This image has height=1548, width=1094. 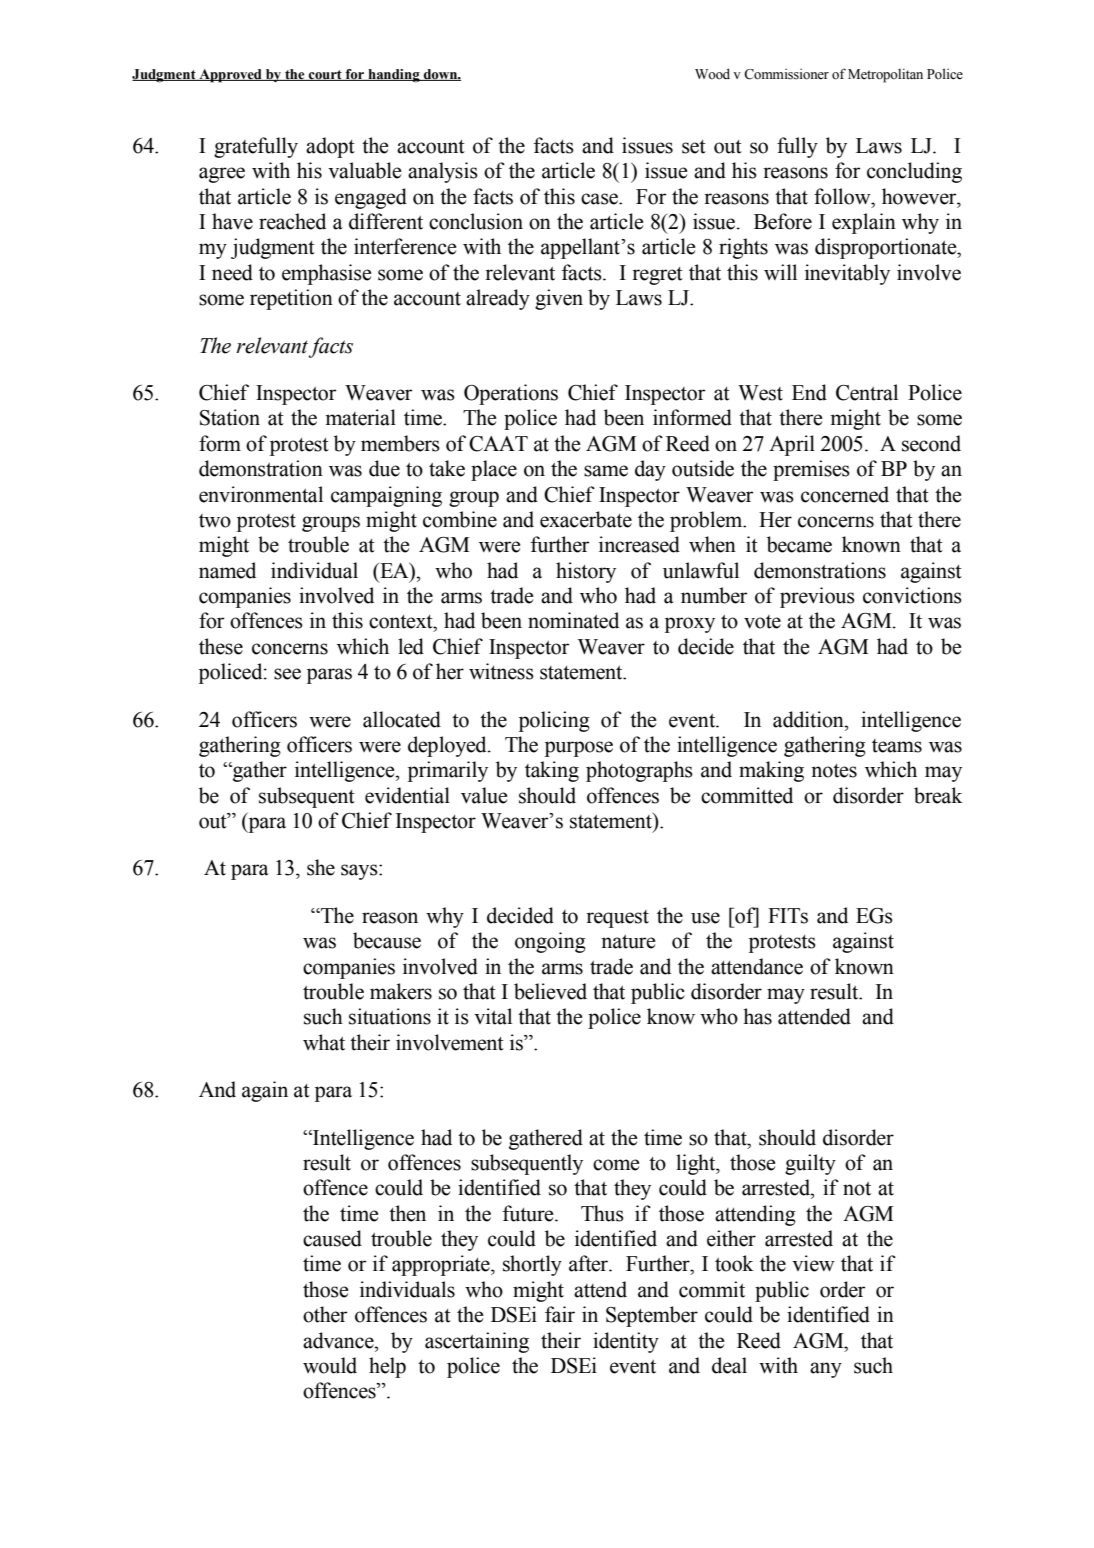 I want to click on fair, so click(x=560, y=1314).
